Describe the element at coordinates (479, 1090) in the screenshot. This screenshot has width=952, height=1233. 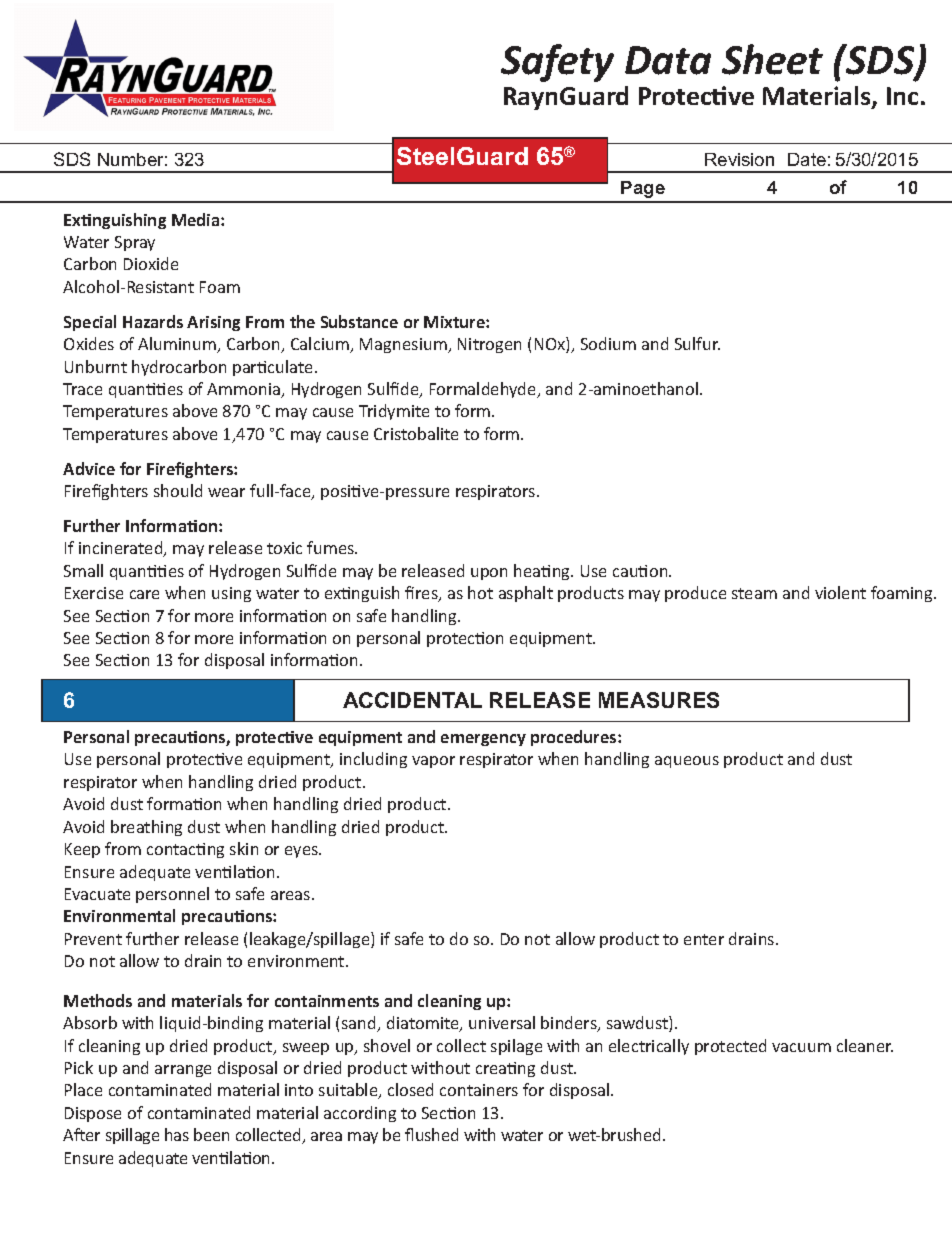
I see `containers` at that location.
